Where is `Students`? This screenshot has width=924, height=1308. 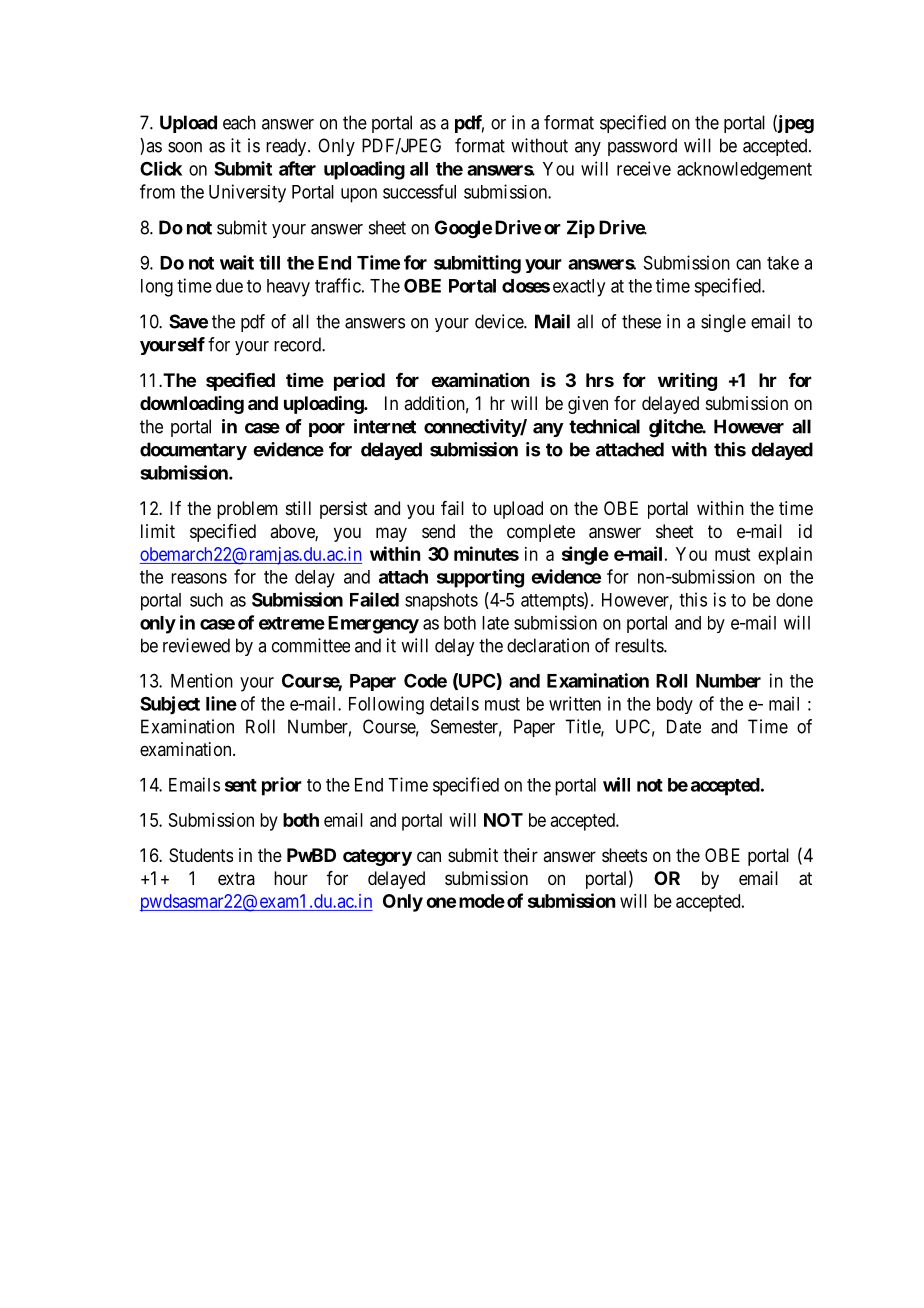
Students is located at coordinates (201, 855).
